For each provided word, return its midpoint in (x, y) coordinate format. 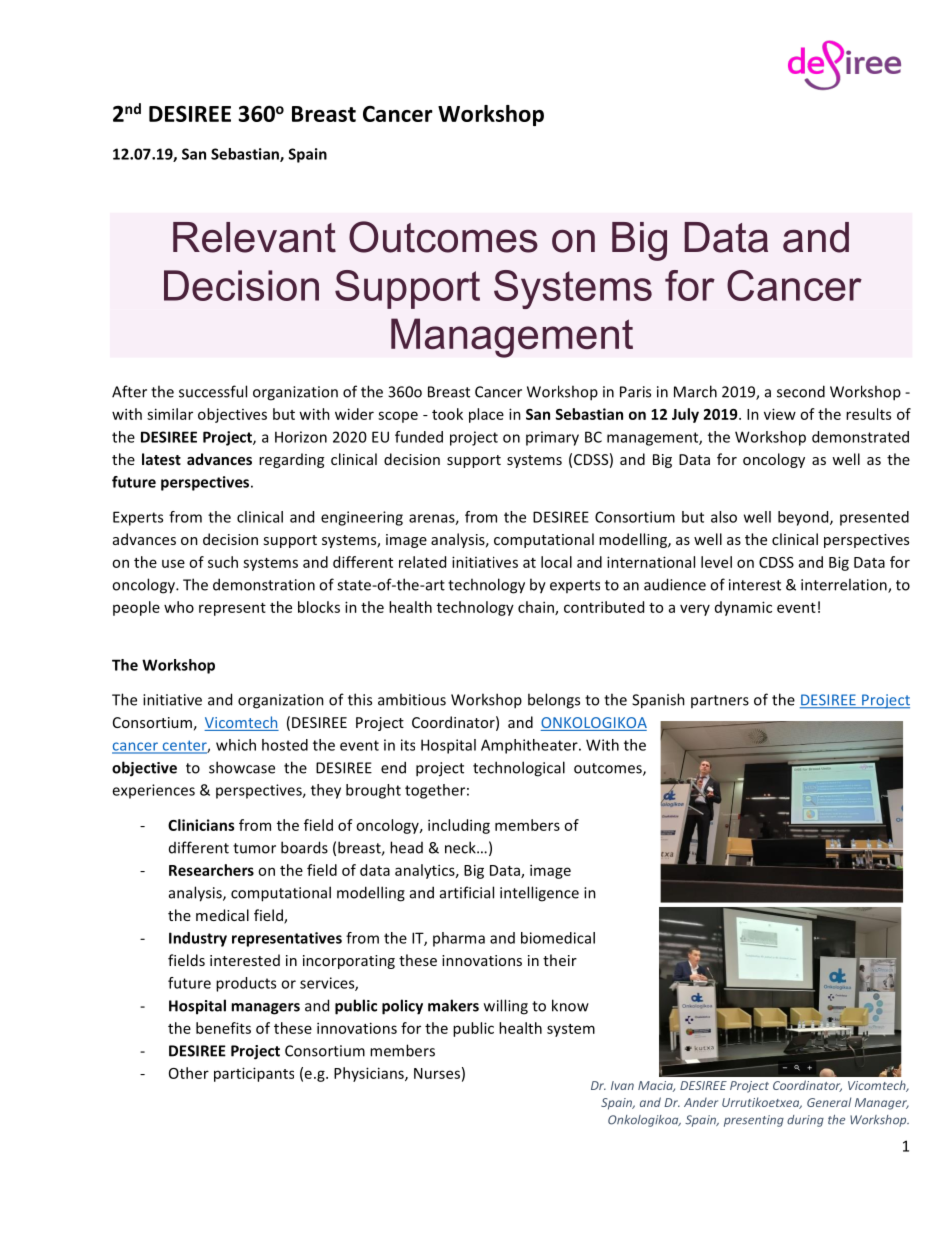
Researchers (211, 870)
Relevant (254, 237)
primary (552, 438)
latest (161, 459)
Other (189, 1073)
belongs (554, 701)
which (236, 745)
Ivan (622, 1085)
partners (720, 701)
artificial (467, 892)
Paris (635, 392)
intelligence (539, 894)
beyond (804, 518)
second (801, 391)
